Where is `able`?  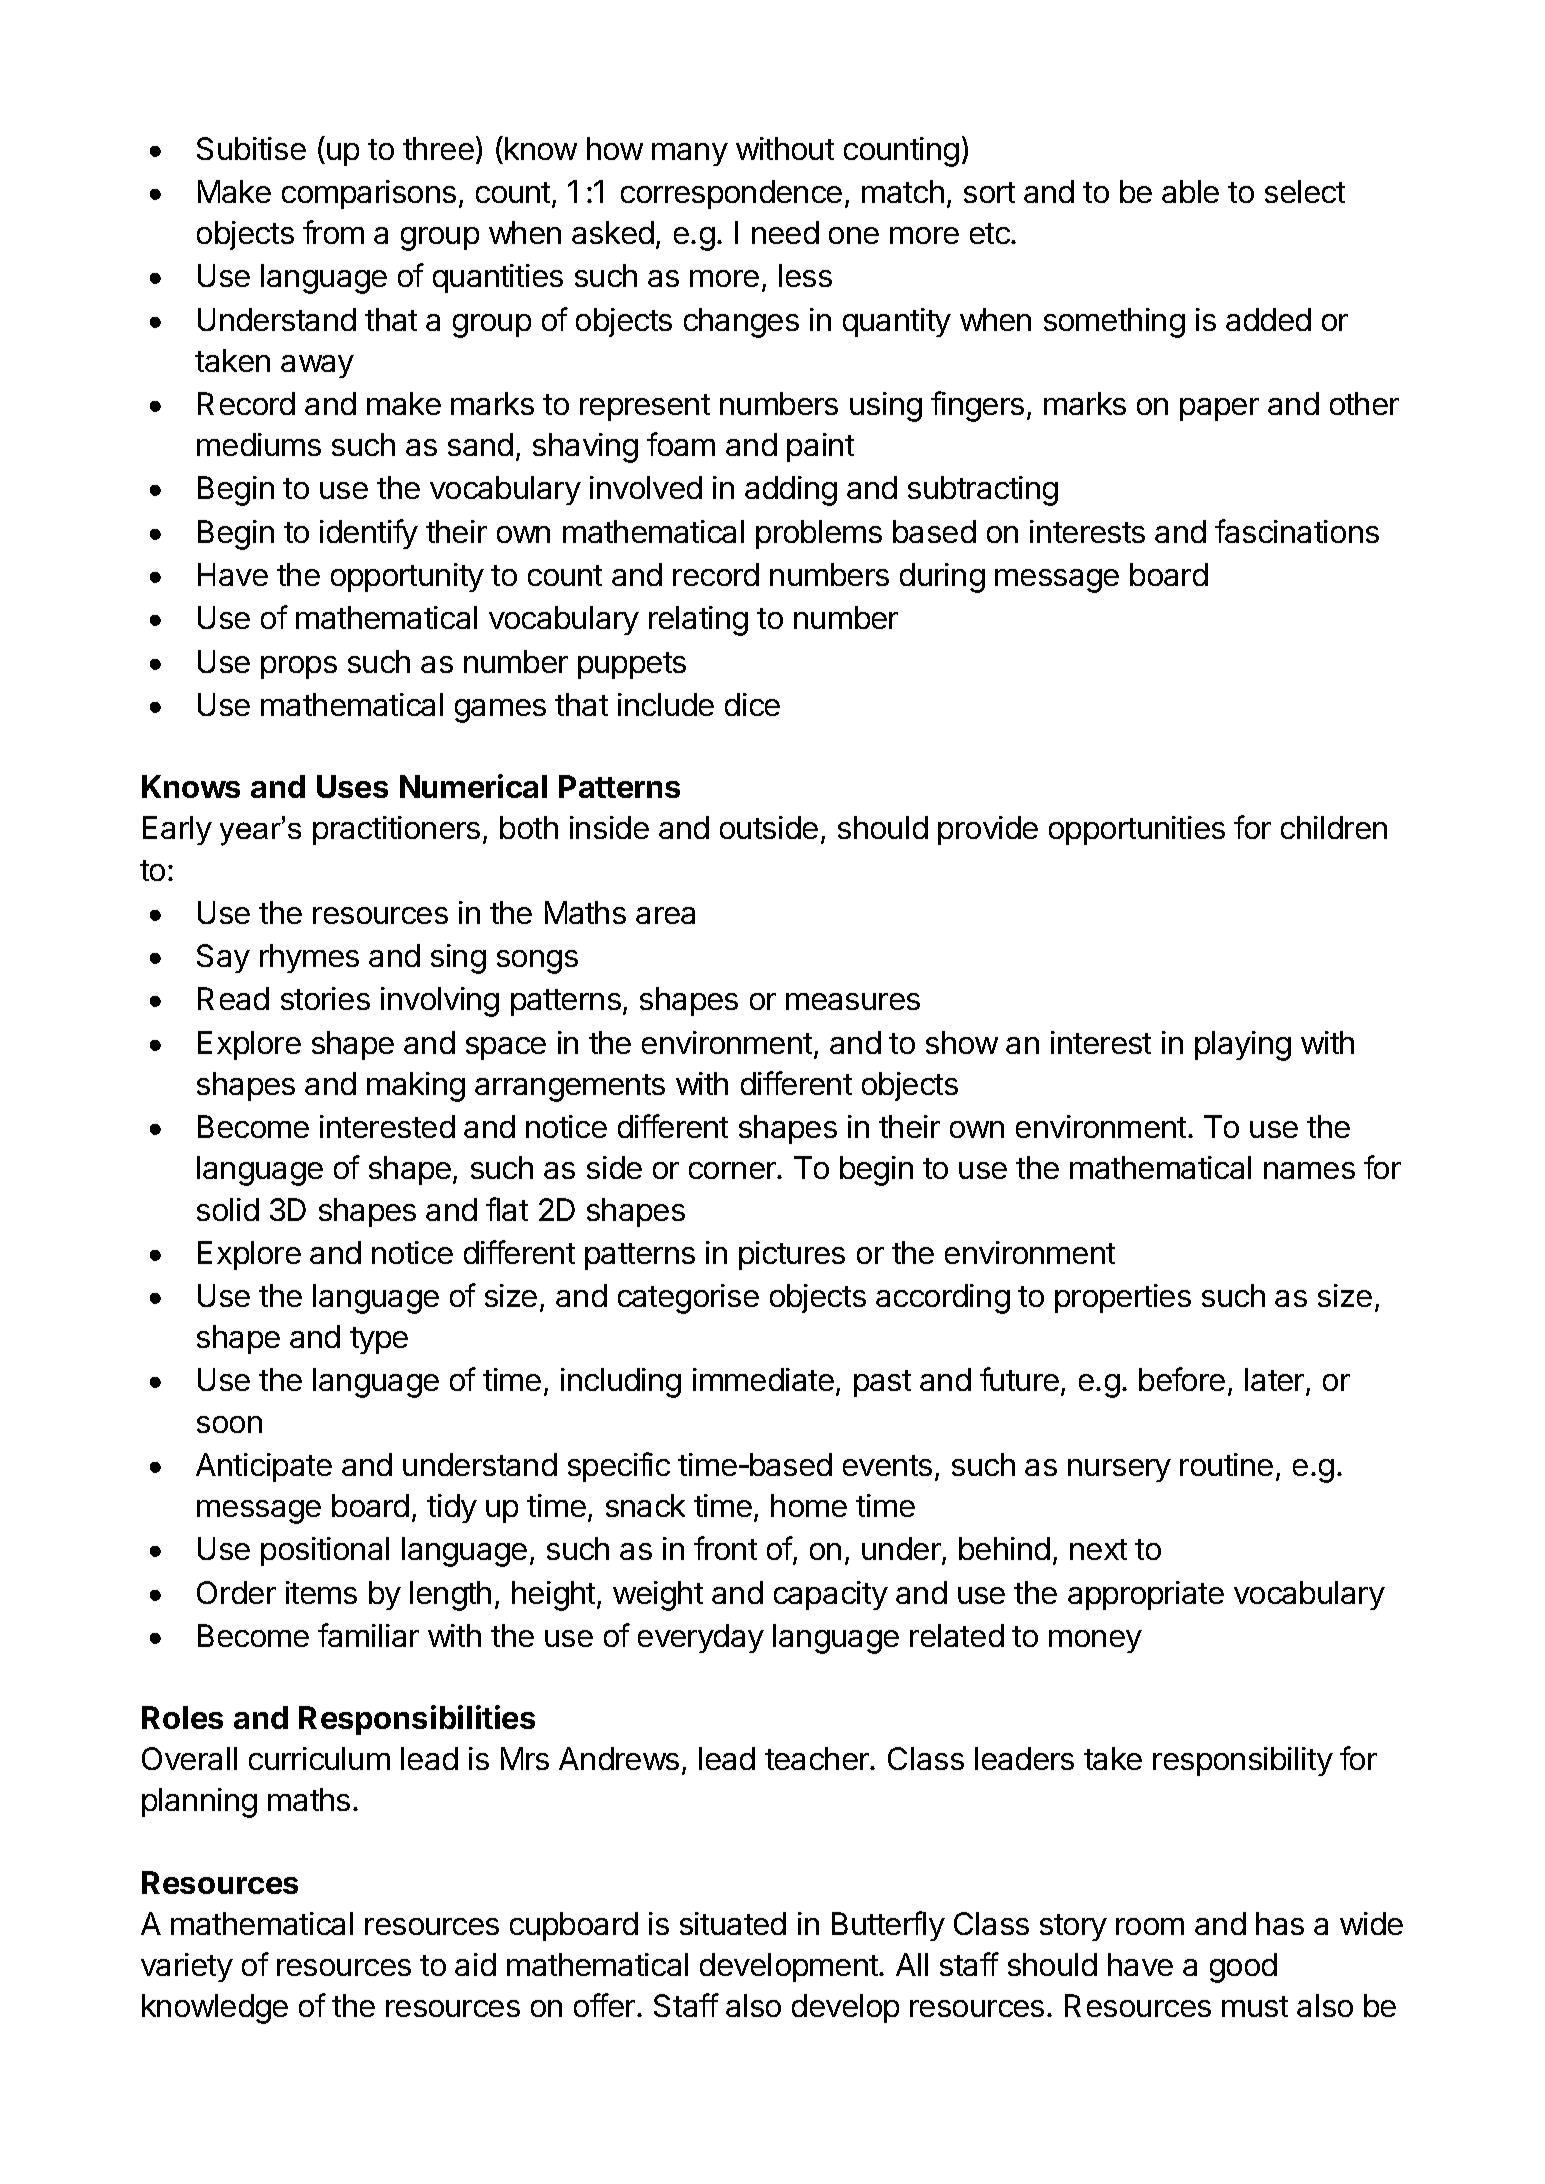 able is located at coordinates (1190, 191).
